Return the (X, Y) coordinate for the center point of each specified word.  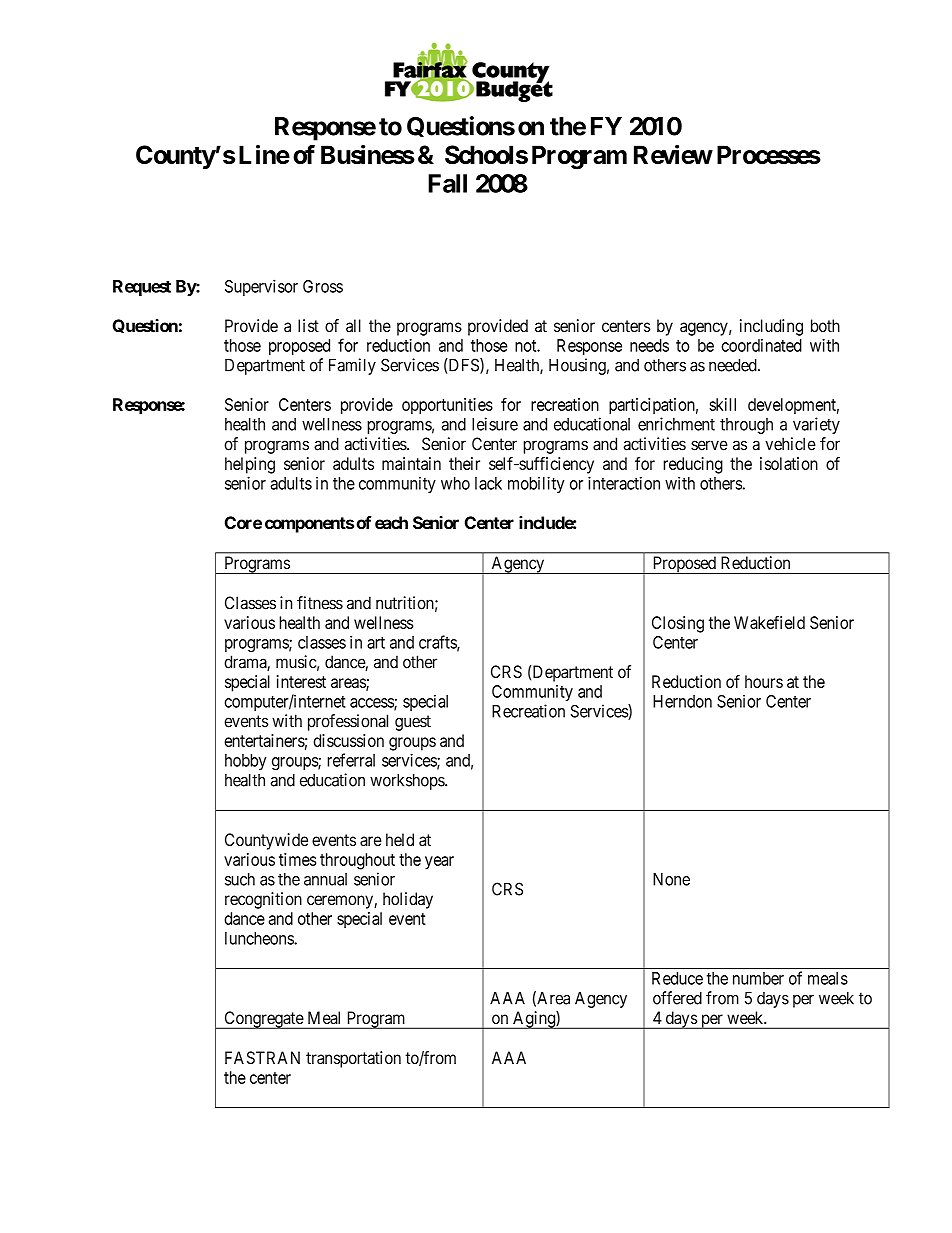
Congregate (263, 1020)
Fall (447, 183)
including (771, 327)
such (240, 879)
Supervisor (261, 287)
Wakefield (769, 622)
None (671, 879)
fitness (320, 603)
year (439, 863)
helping (250, 465)
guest (413, 723)
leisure (495, 424)
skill (722, 404)
